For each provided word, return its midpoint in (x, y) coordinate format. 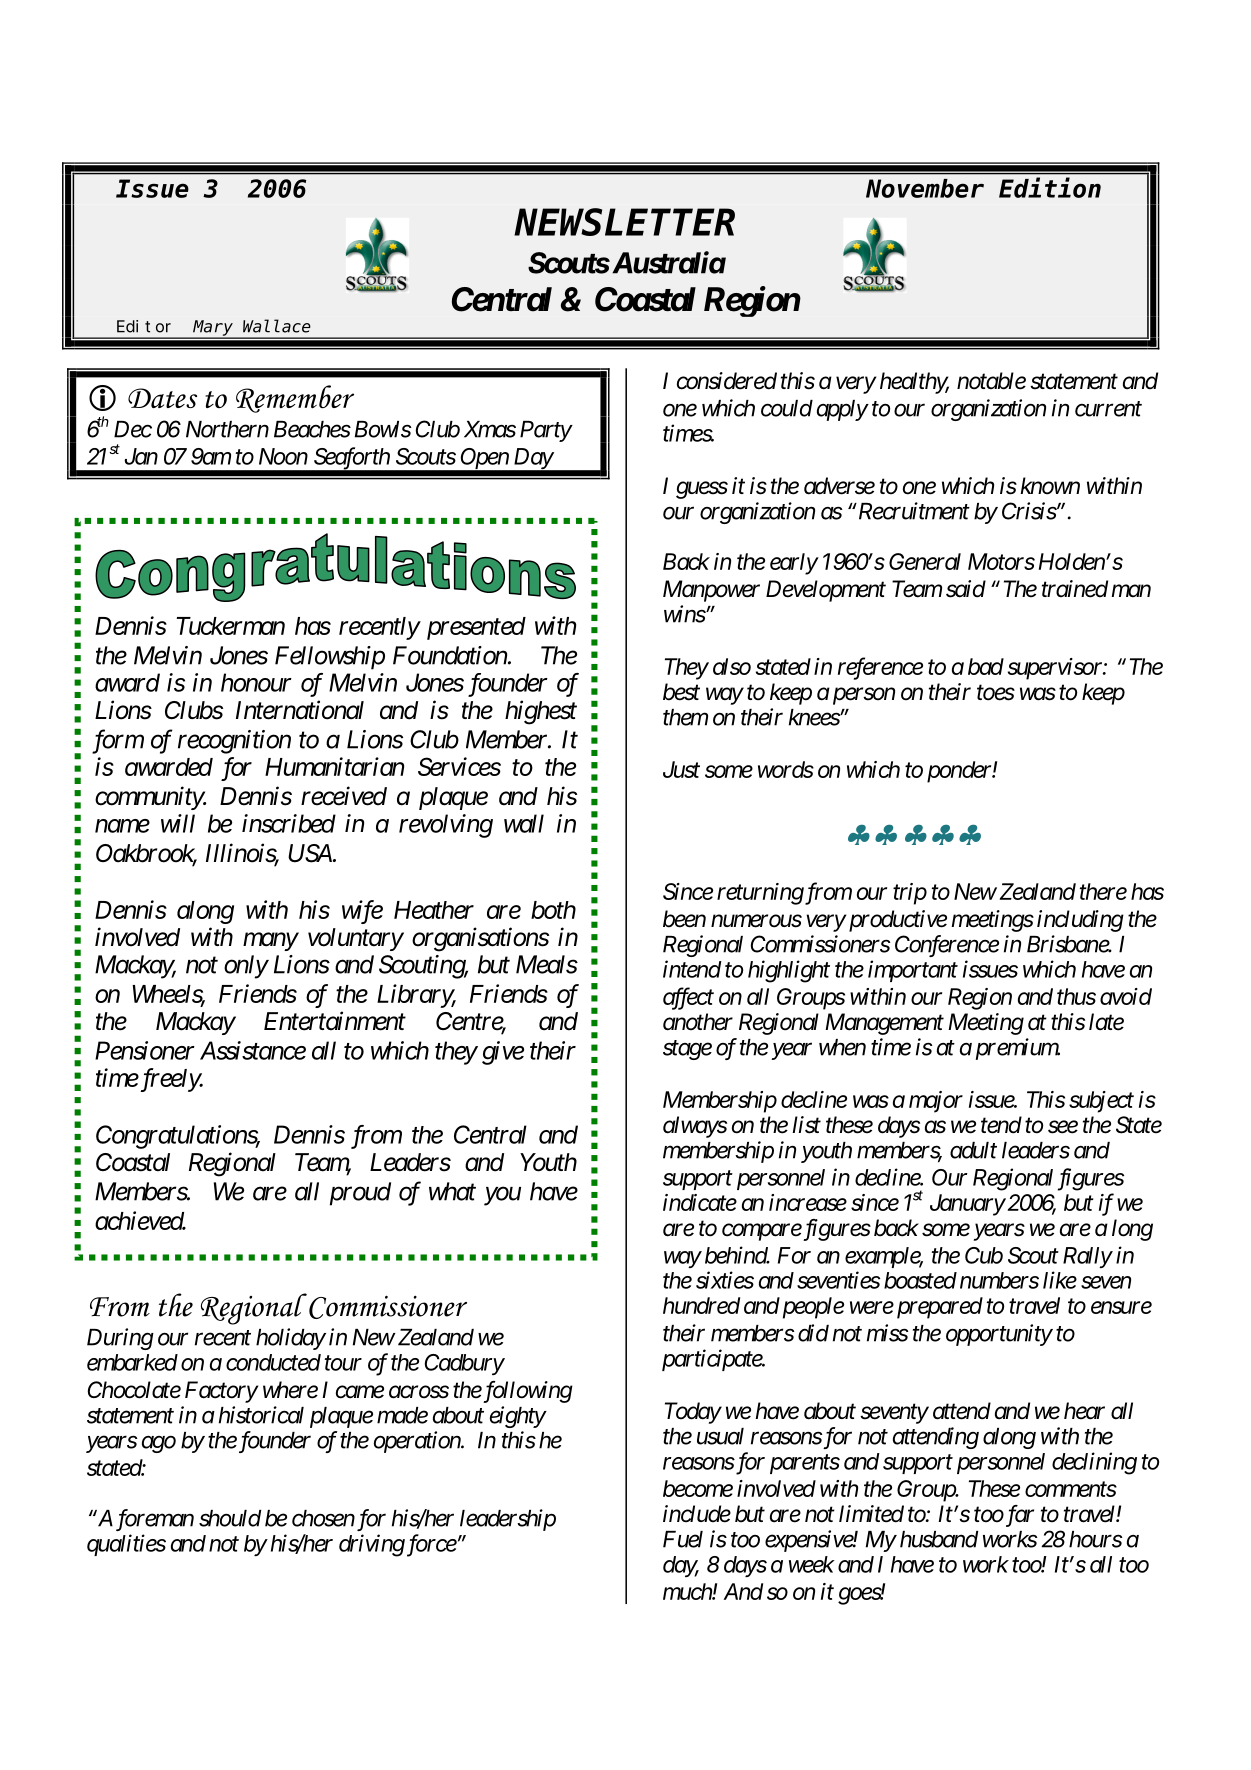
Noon (283, 456)
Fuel (683, 1539)
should (230, 1518)
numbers (999, 1280)
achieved (140, 1220)
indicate (700, 1202)
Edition (1050, 188)
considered (727, 381)
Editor (144, 326)
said (966, 589)
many (270, 942)
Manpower (711, 591)
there (1103, 891)
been (684, 919)
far (1018, 1516)
